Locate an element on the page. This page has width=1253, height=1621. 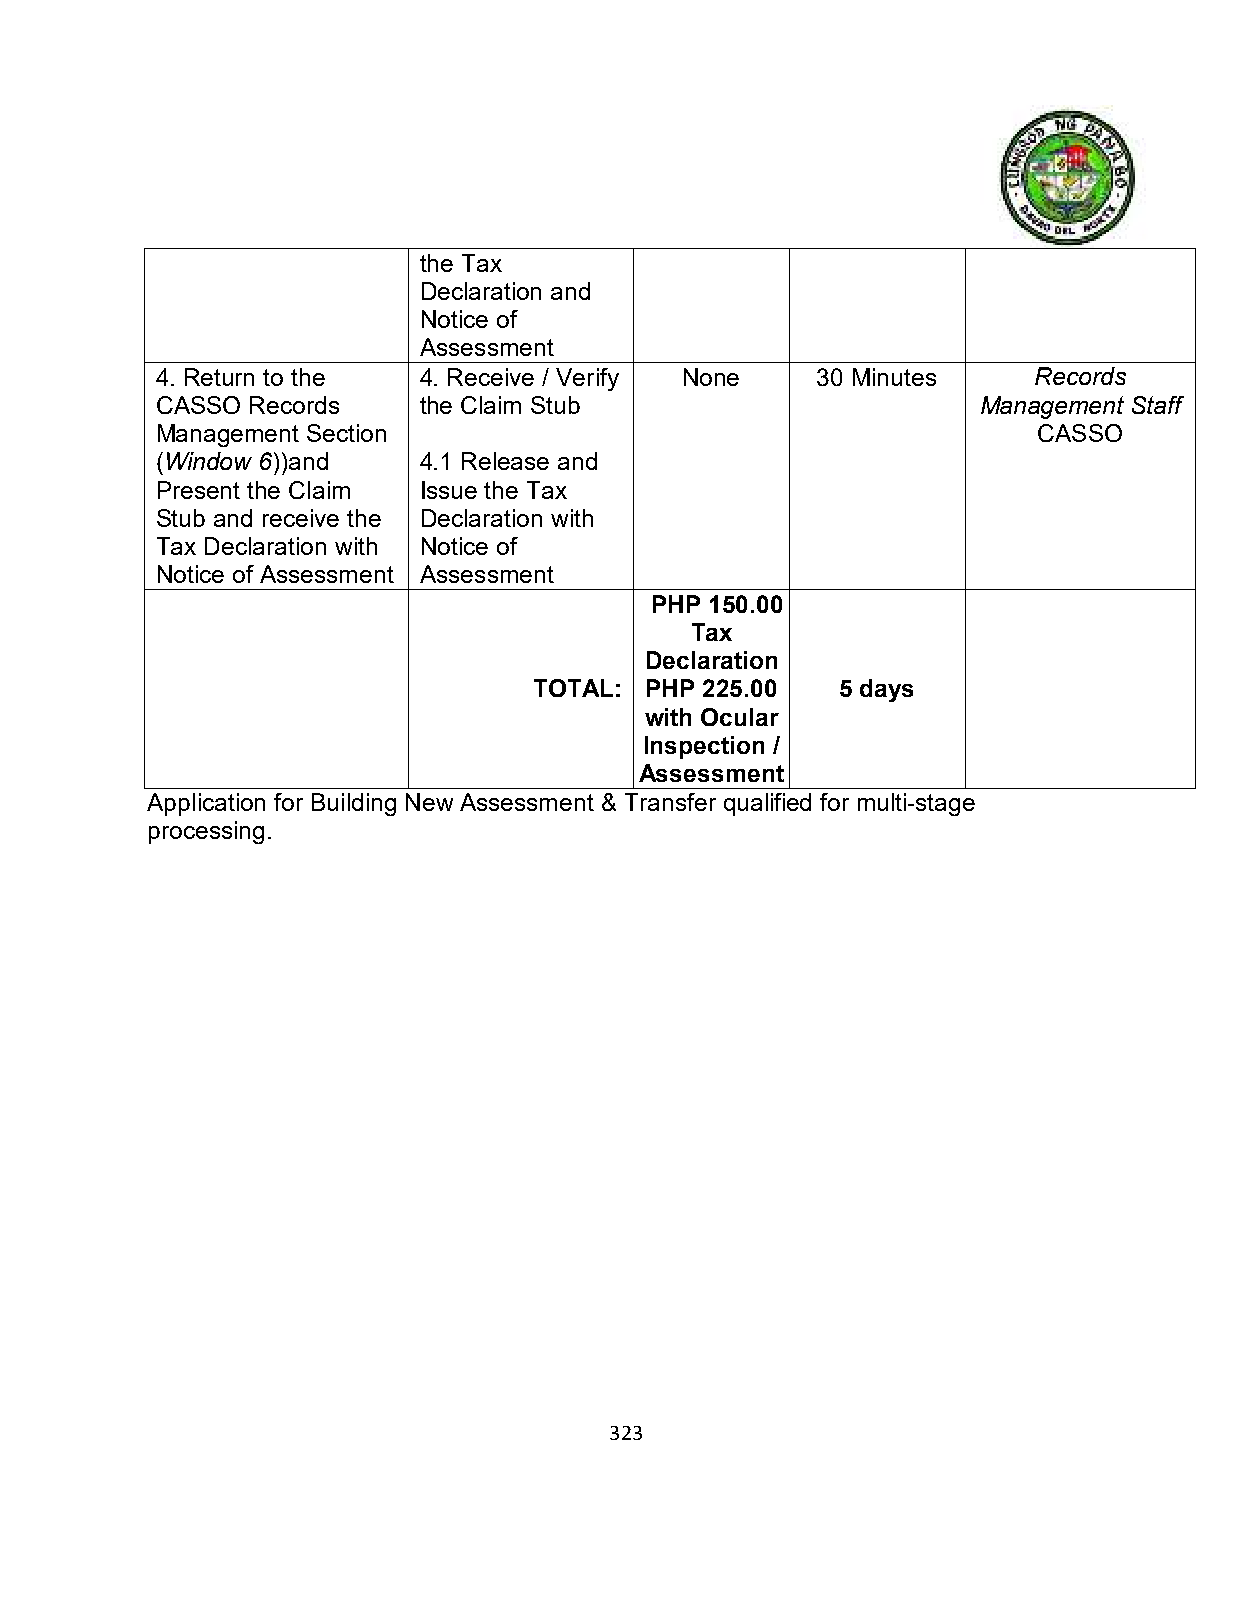
Ocular is located at coordinates (740, 717).
